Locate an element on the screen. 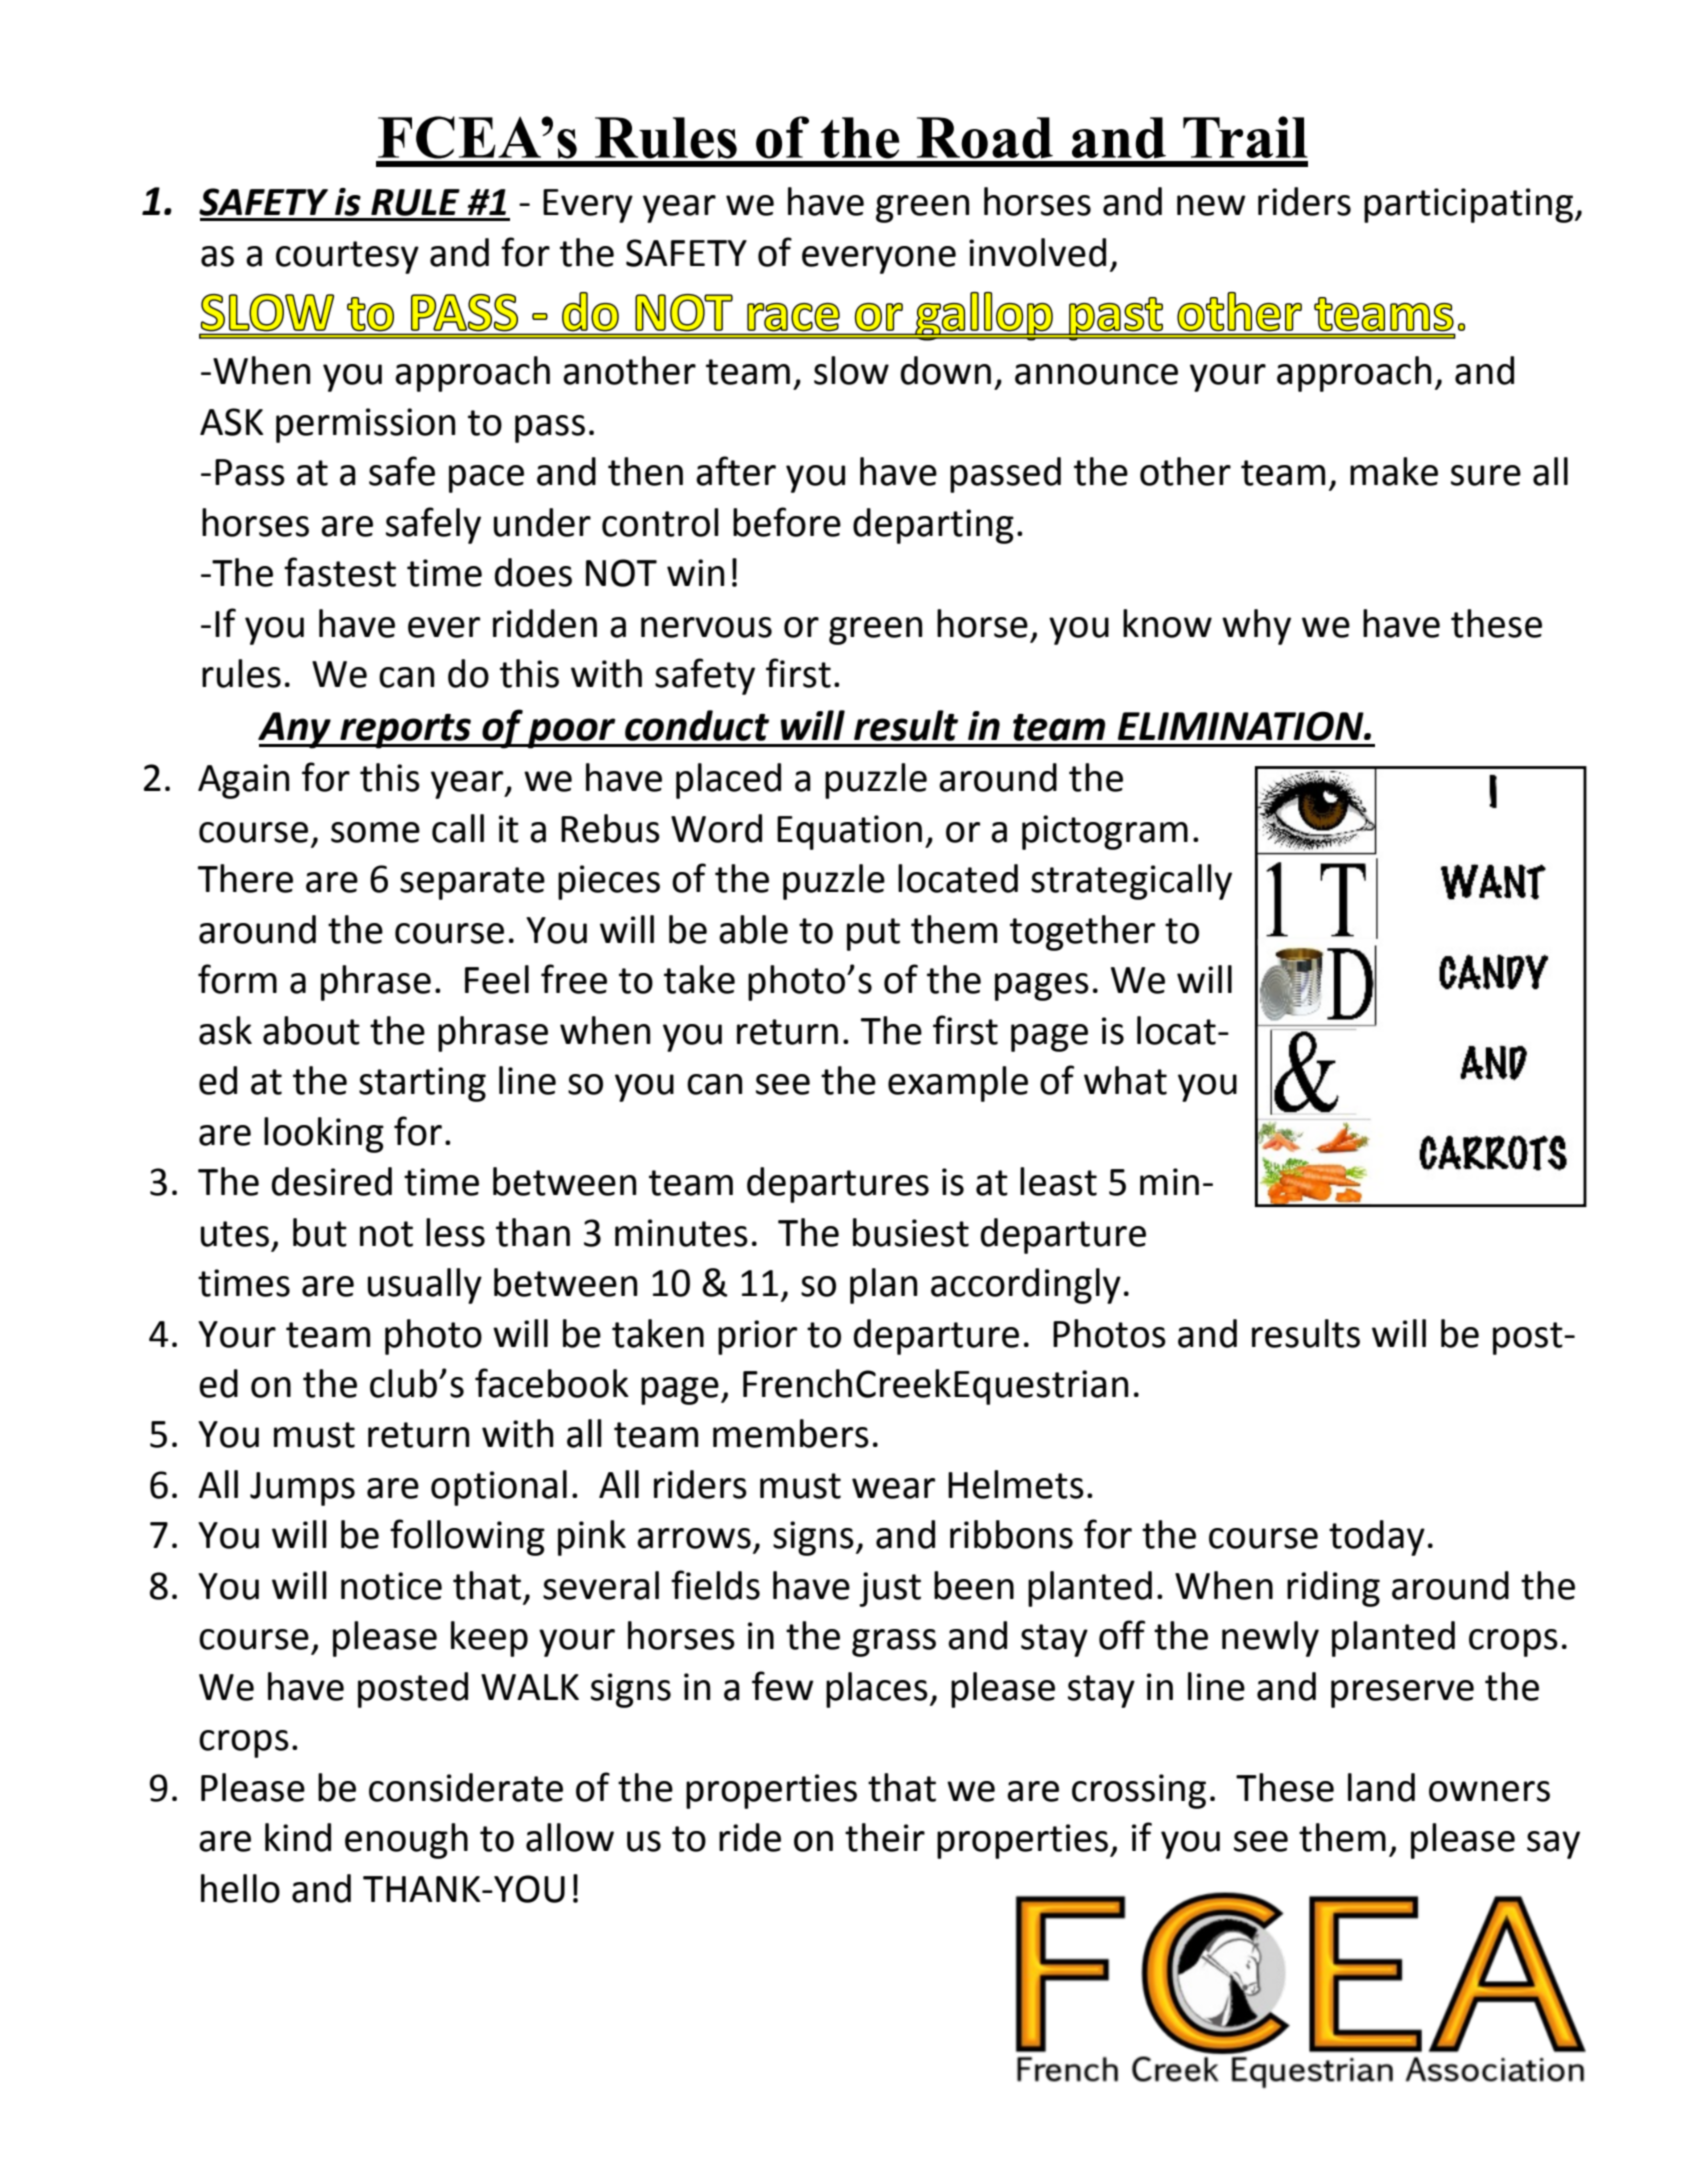 The image size is (1686, 2182). put is located at coordinates (873, 934).
